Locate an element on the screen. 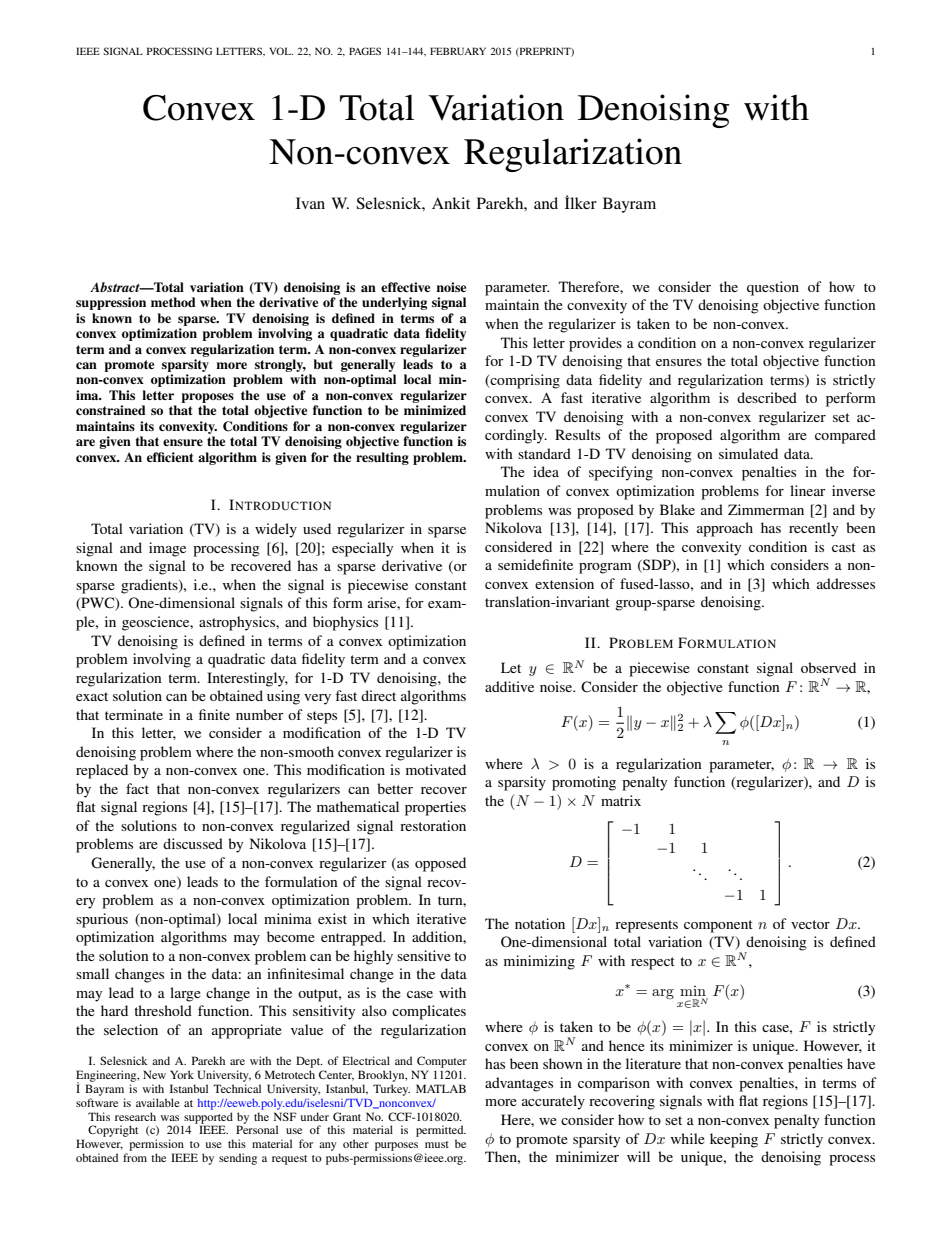 The image size is (952, 1233). additive is located at coordinates (509, 686).
